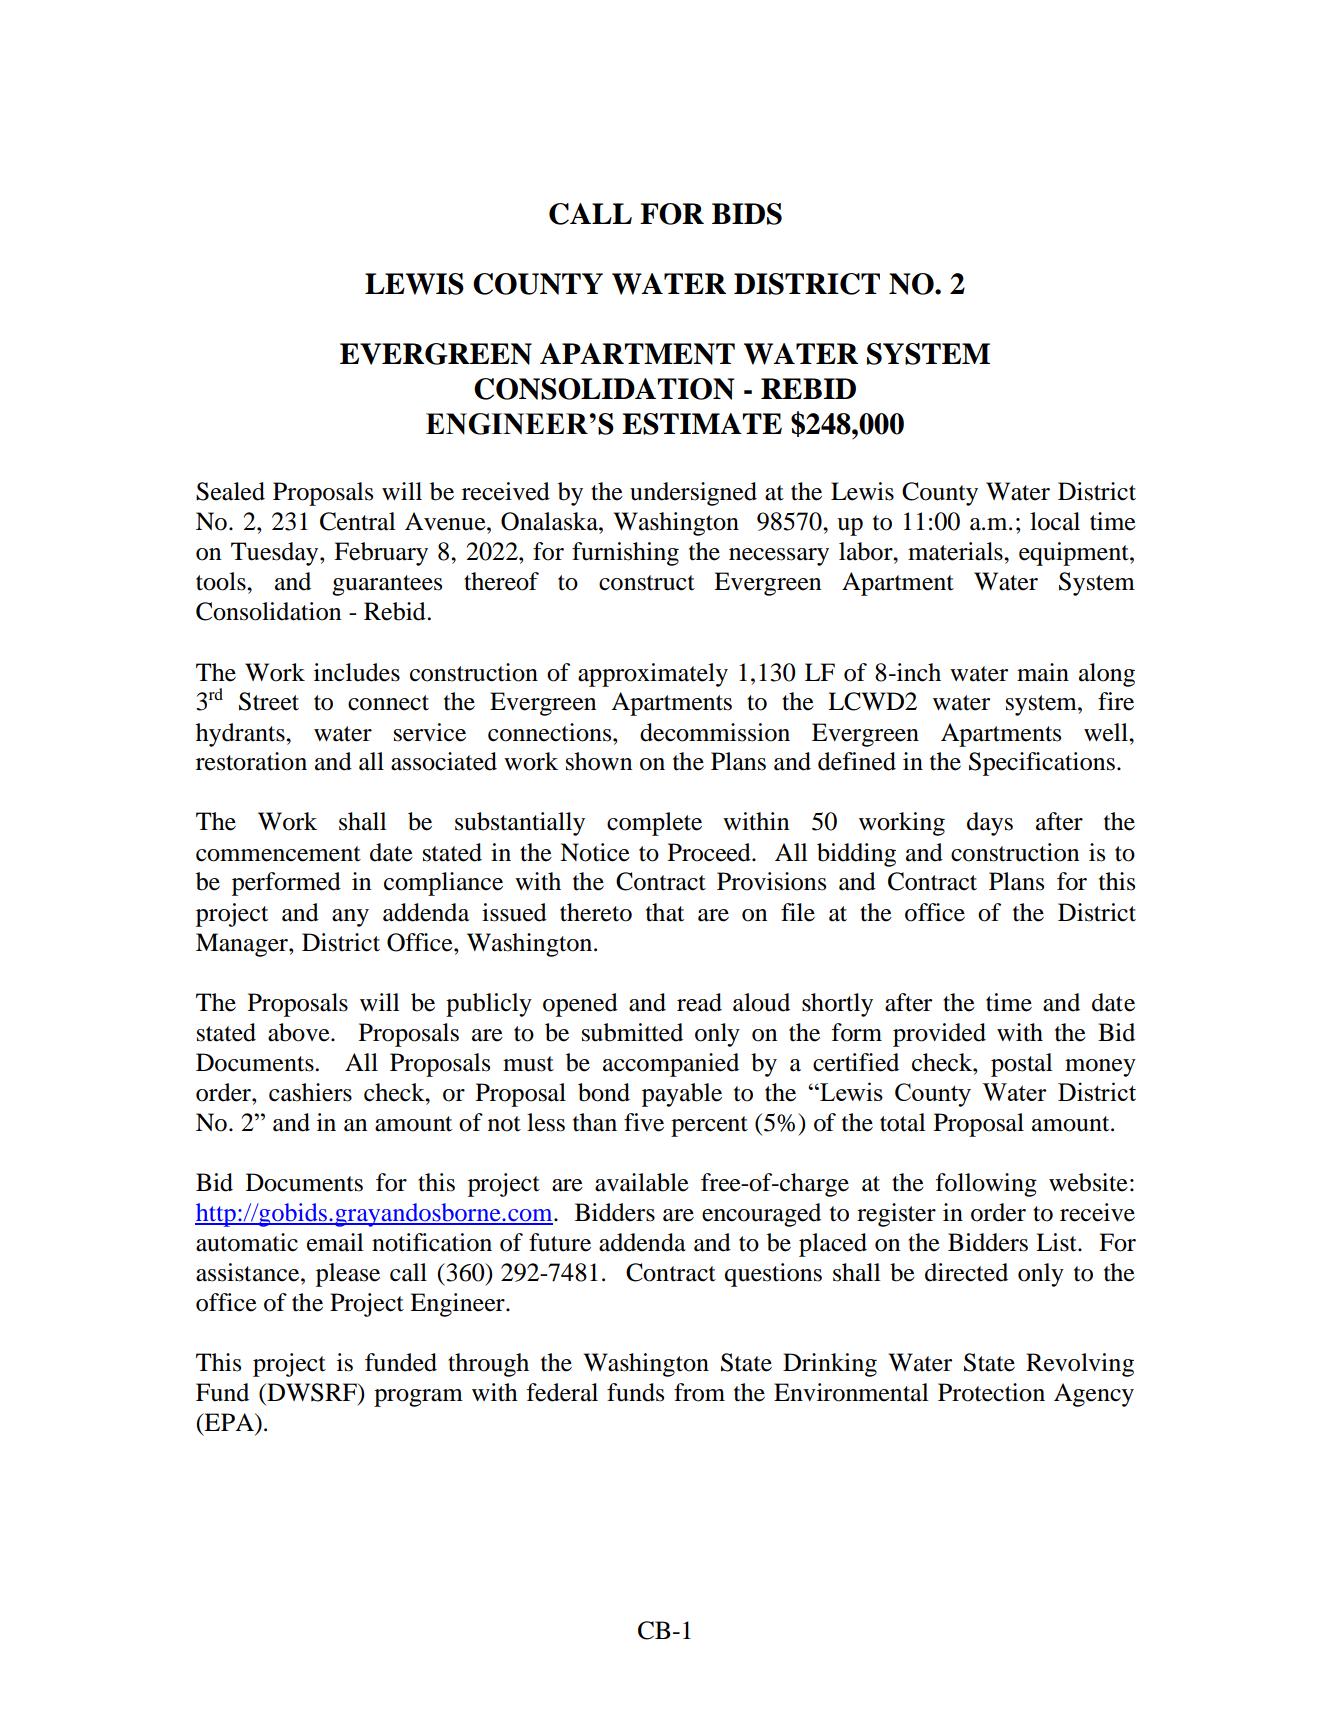 The width and height of the page is (1331, 1723). Describe the element at coordinates (230, 491) in the page. I see `Sealed` at that location.
